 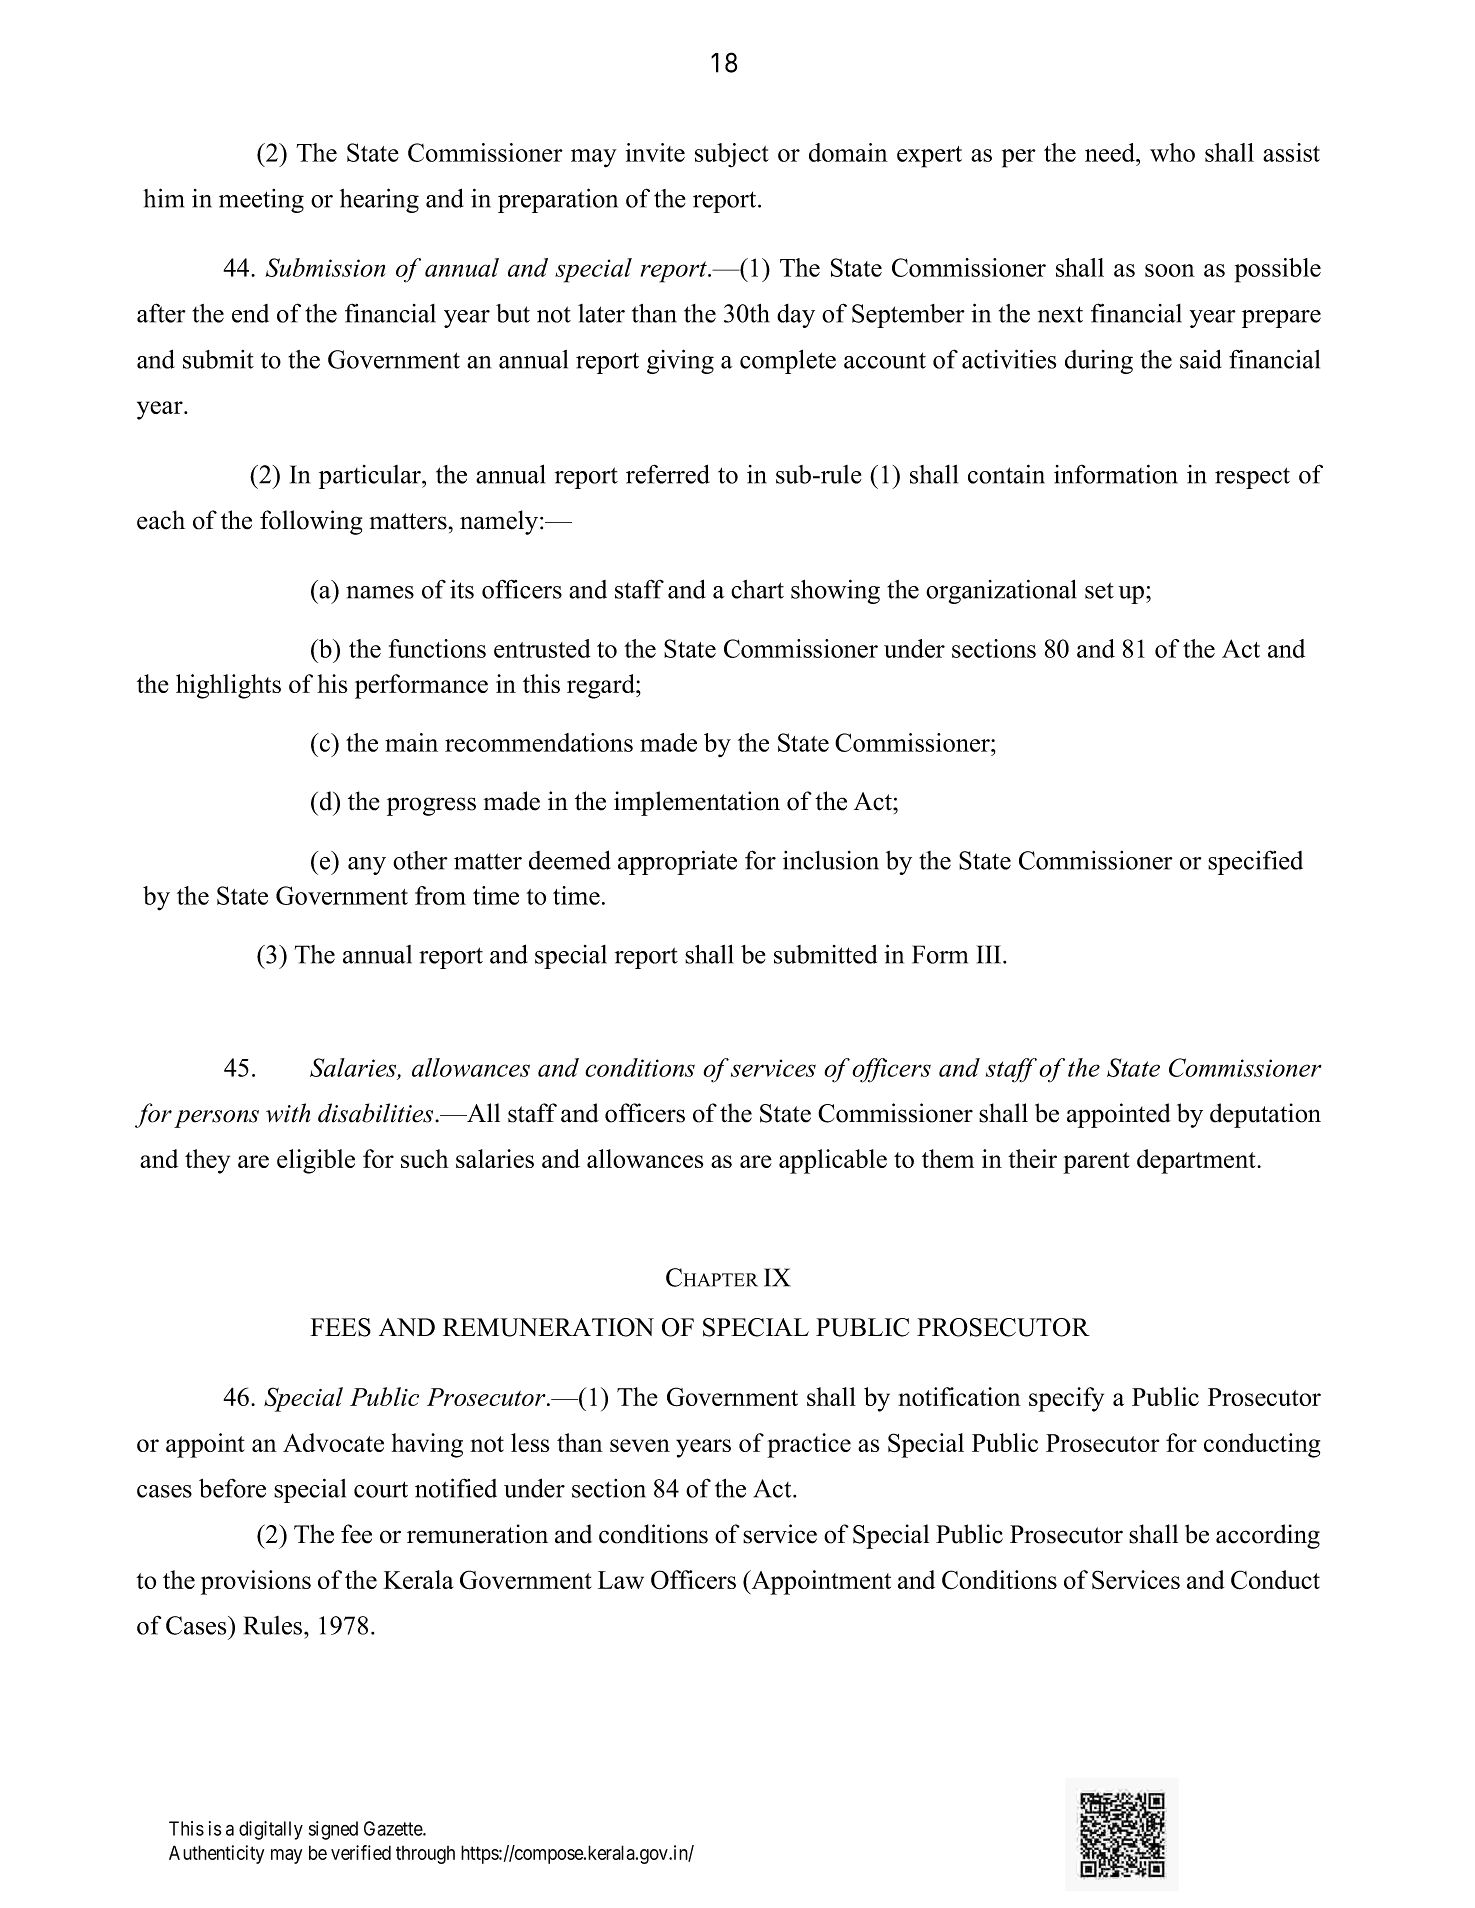 I want to click on through, so click(x=425, y=1855).
